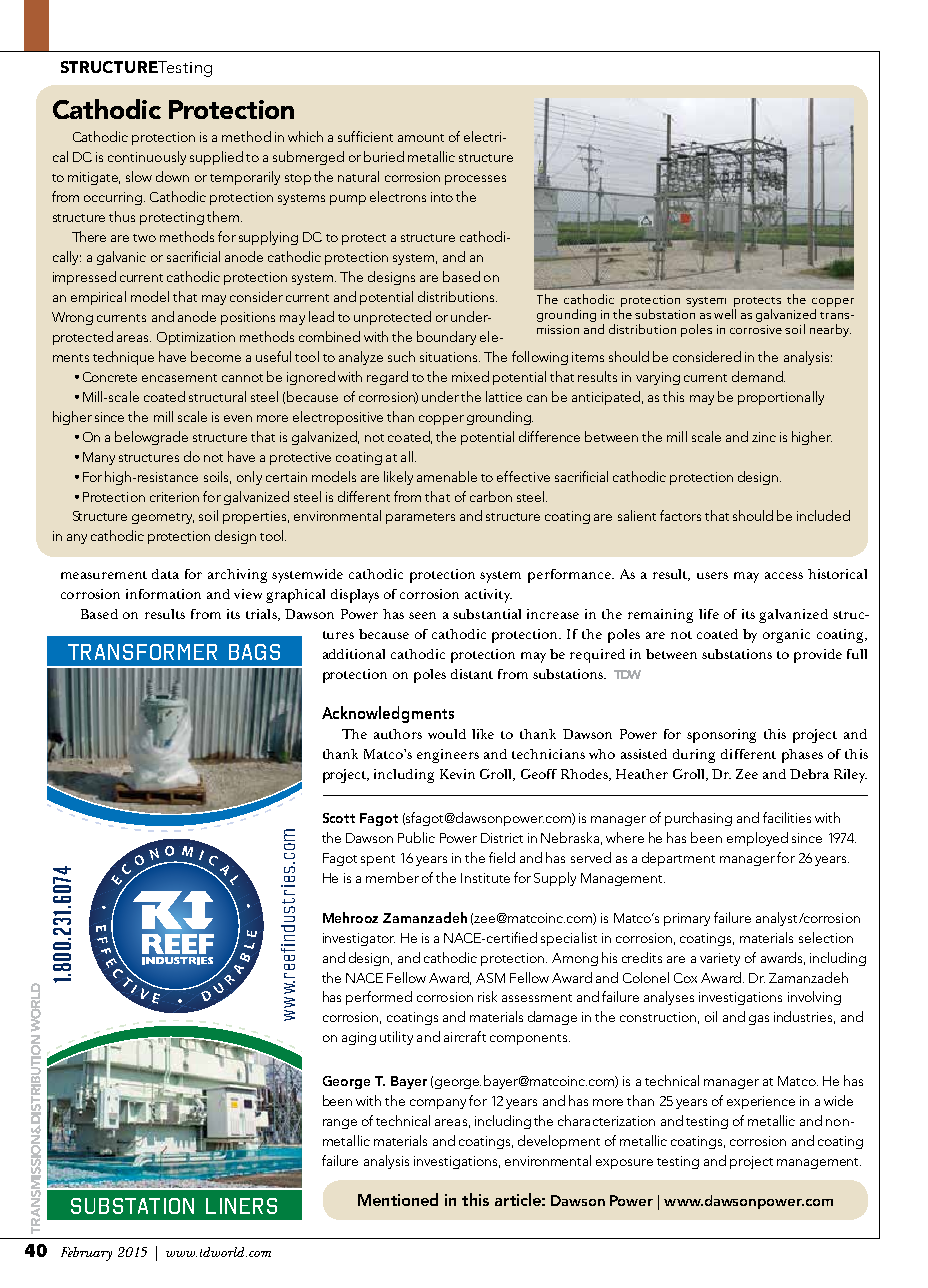 Image resolution: width=928 pixels, height=1288 pixels. I want to click on LINERS, so click(241, 1206).
